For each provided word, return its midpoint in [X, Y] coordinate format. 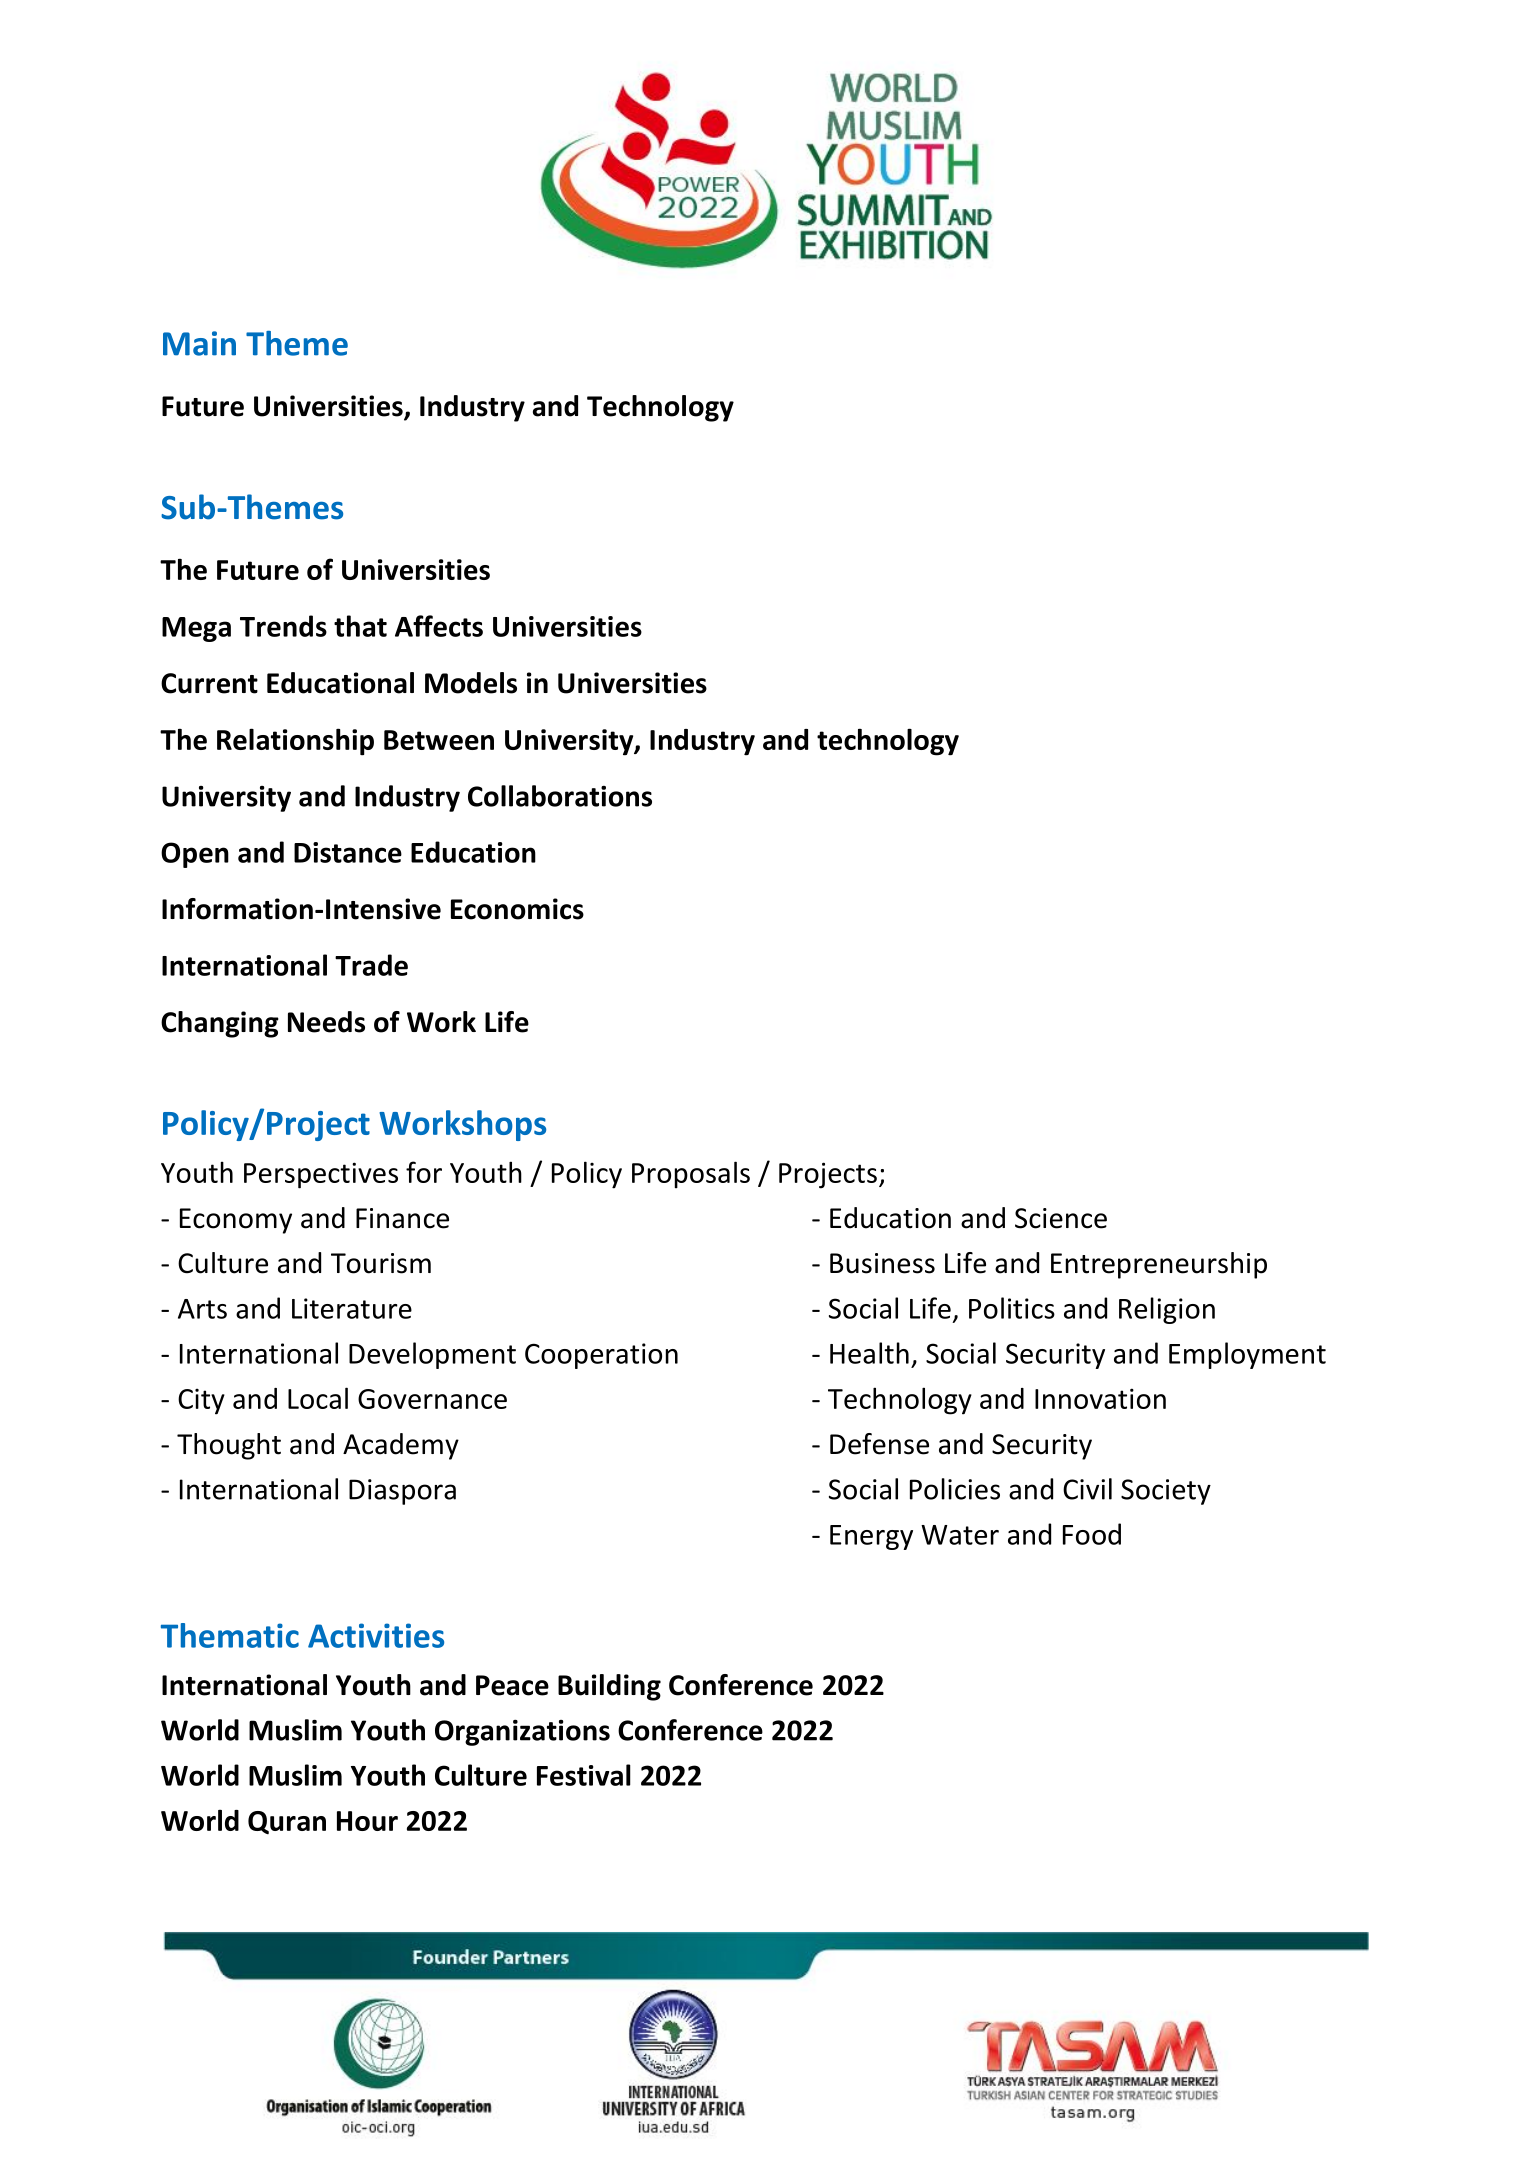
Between [439, 740]
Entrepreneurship [1159, 1265]
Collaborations [560, 796]
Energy [871, 1537]
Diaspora [402, 1492]
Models [471, 683]
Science [1061, 1218]
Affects [439, 626]
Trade [371, 965]
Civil [1087, 1489]
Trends [283, 626]
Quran [287, 1822]
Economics [517, 909]
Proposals [691, 1175]
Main [199, 343]
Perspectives [321, 1175]
